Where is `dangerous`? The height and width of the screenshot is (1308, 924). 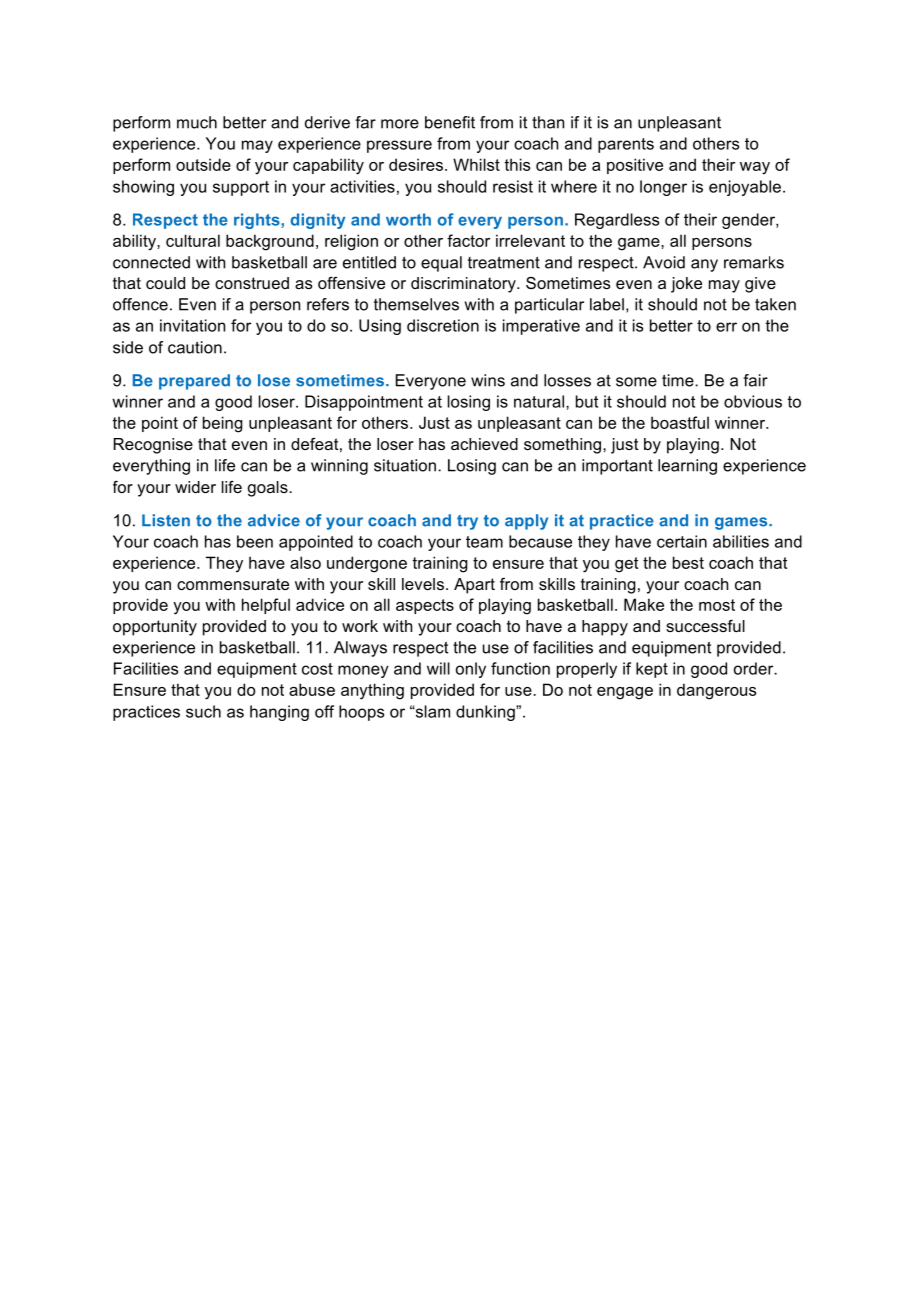
dangerous is located at coordinates (716, 691).
